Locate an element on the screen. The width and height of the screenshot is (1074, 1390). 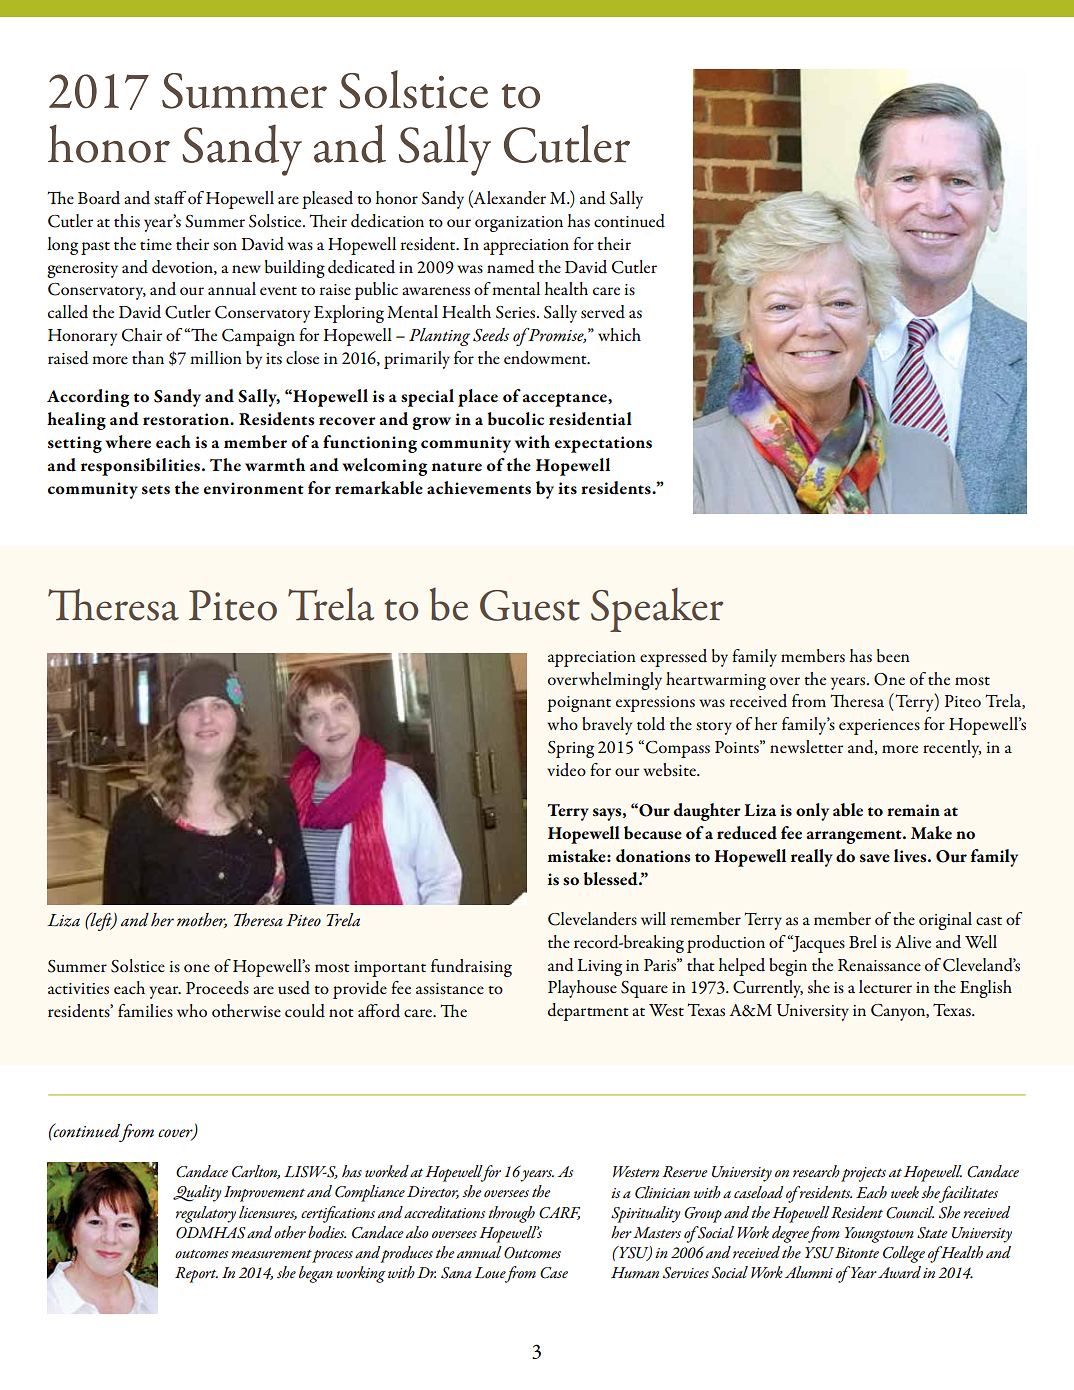
regulatory is located at coordinates (206, 1214).
